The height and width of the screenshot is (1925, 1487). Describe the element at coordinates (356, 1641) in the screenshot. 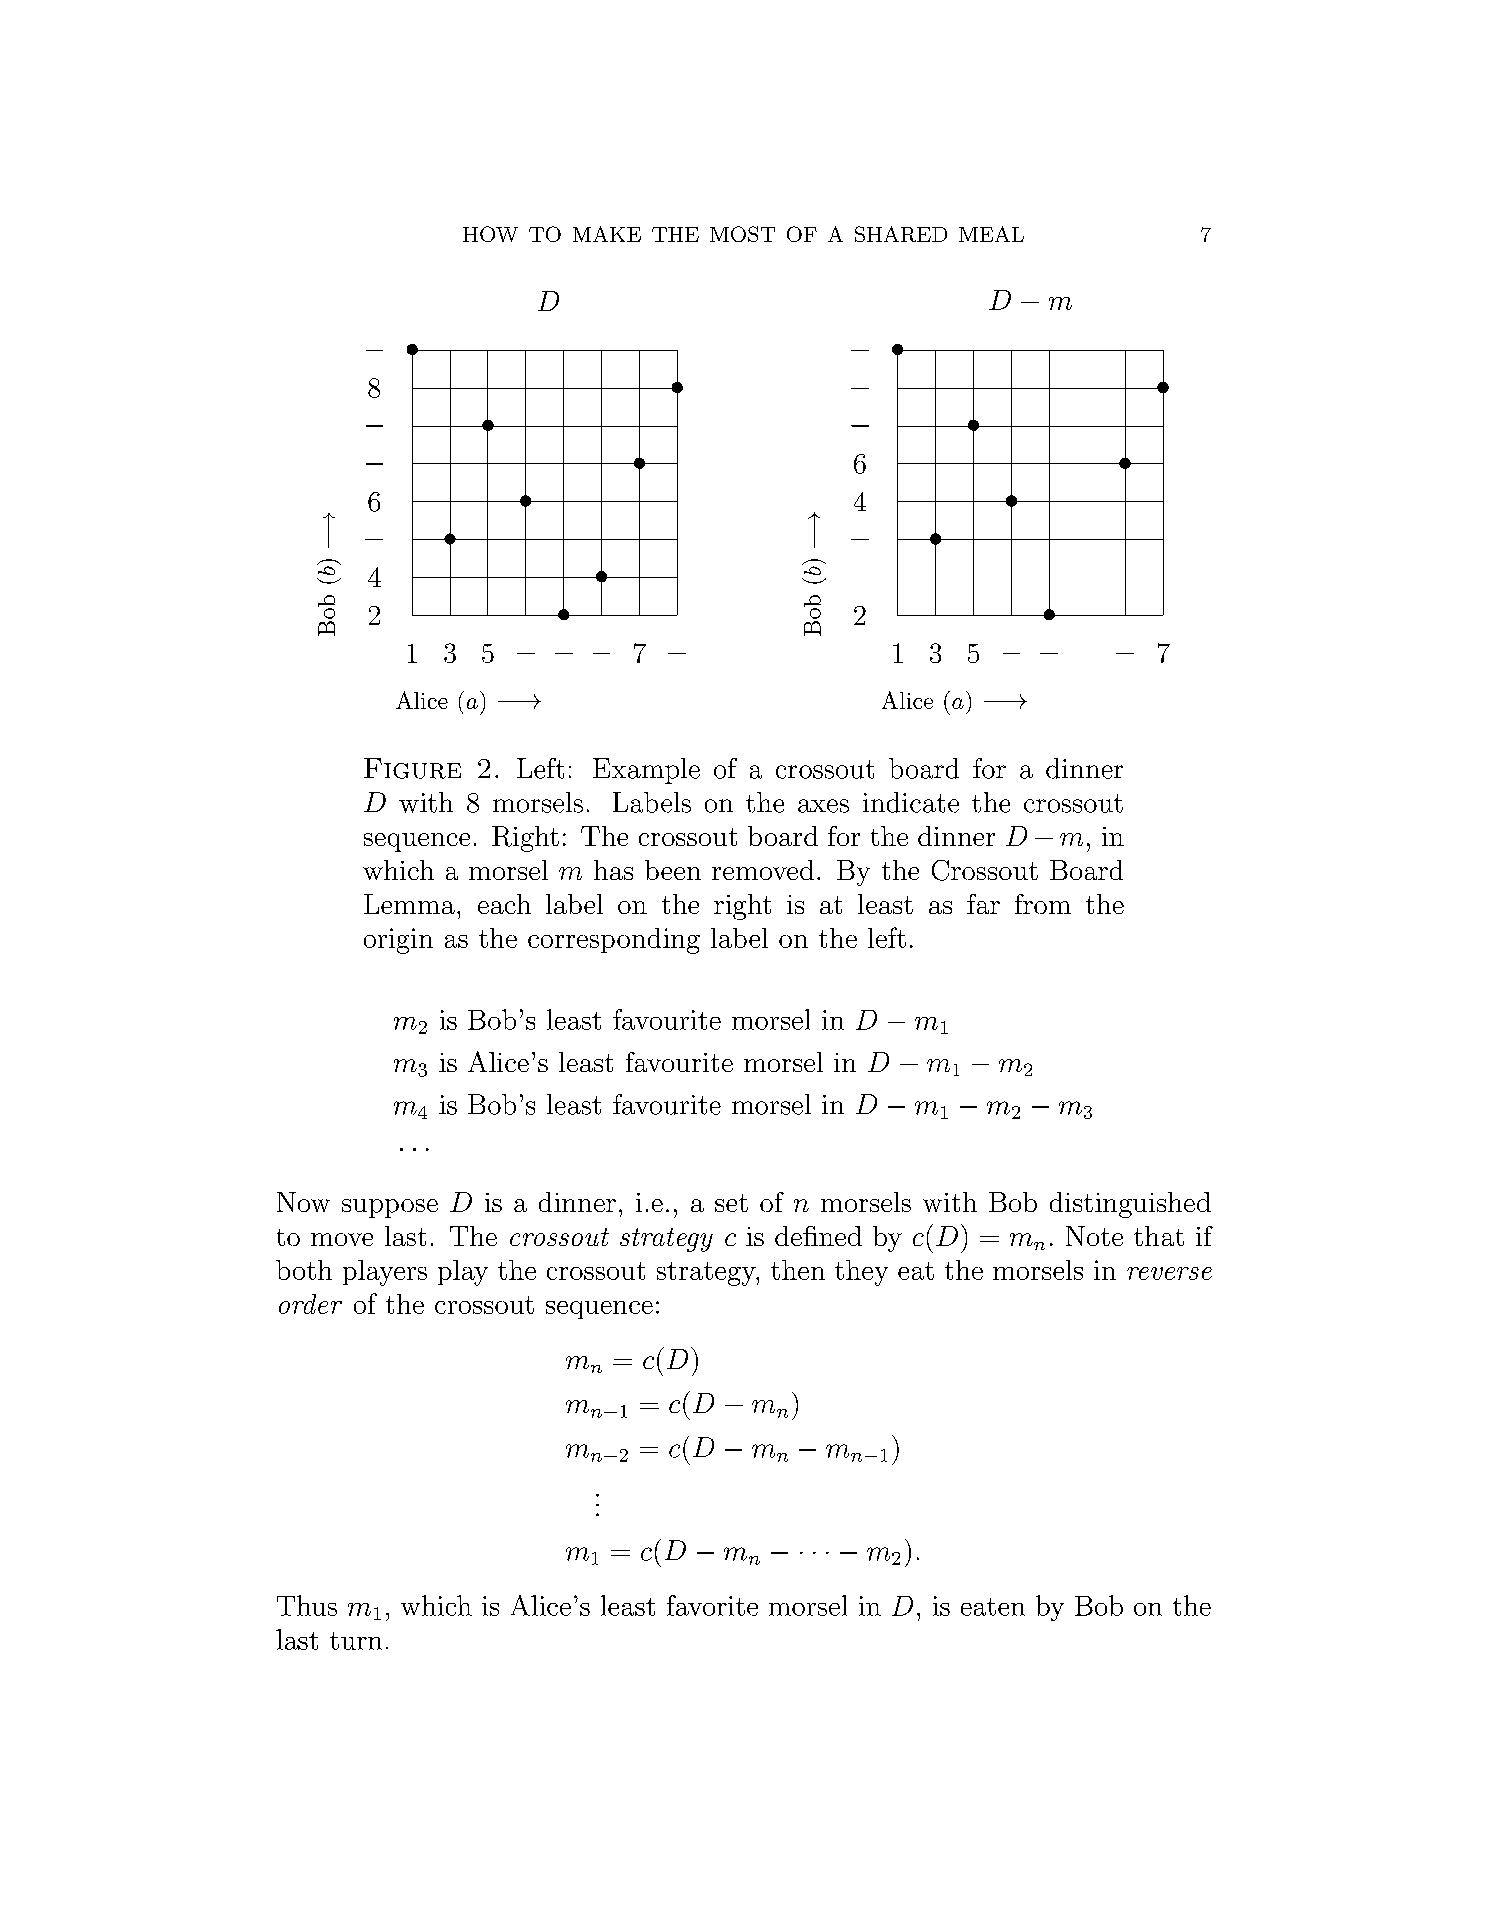

I see `turn` at that location.
